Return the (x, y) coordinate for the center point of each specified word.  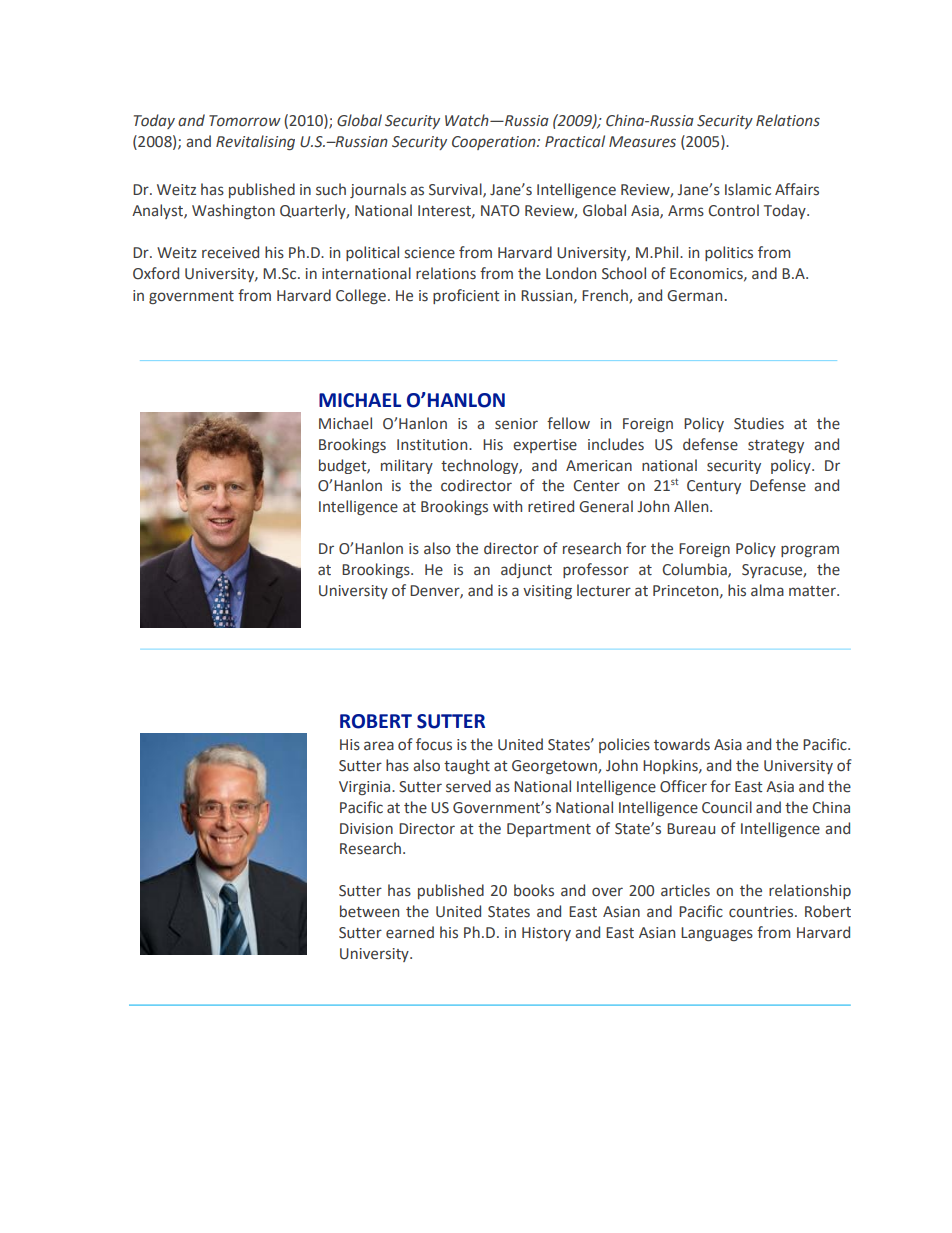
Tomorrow (245, 121)
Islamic (748, 189)
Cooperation (495, 143)
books (534, 890)
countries (762, 912)
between (369, 911)
